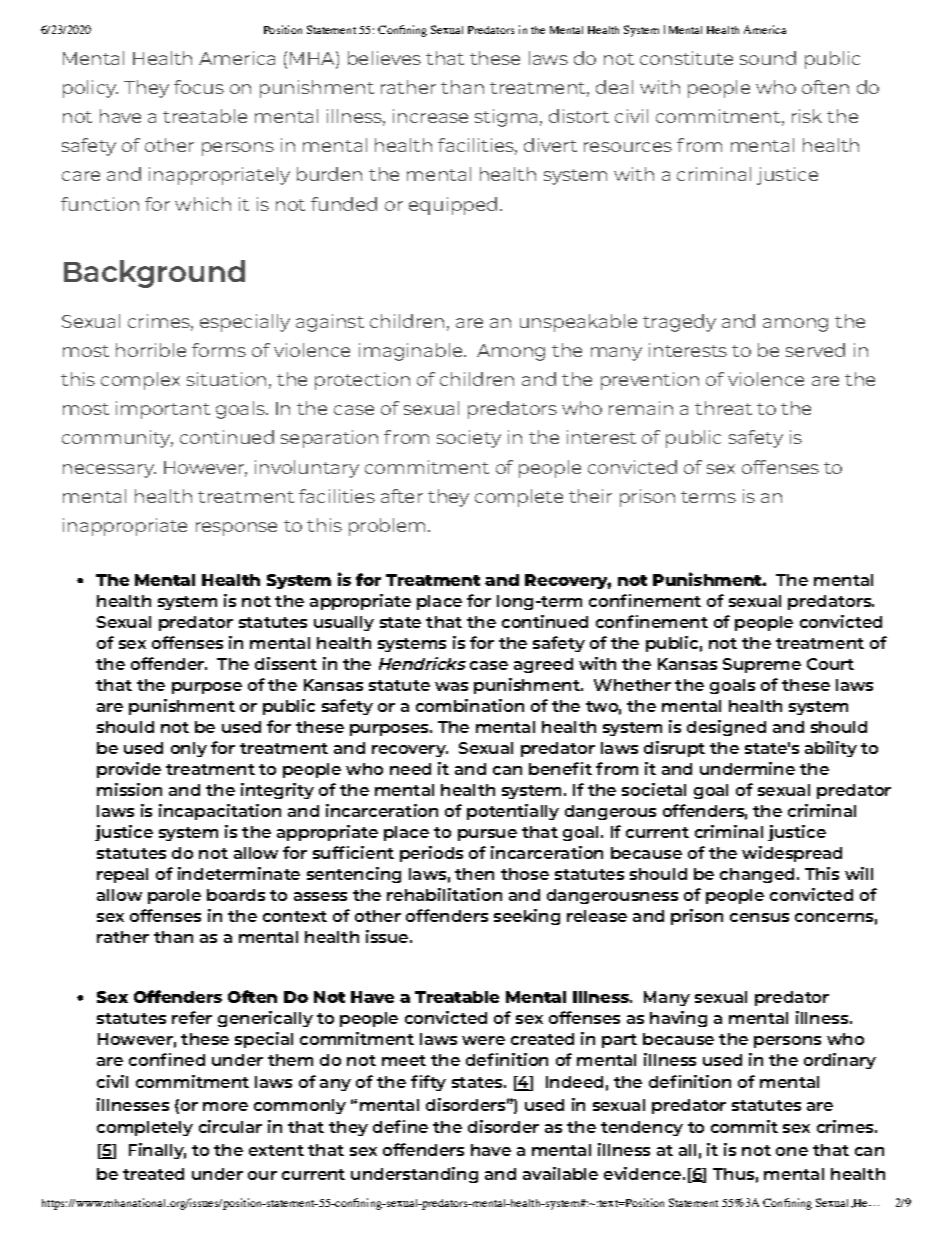 Image resolution: width=952 pixels, height=1233 pixels. I want to click on stigma, so click(506, 118).
